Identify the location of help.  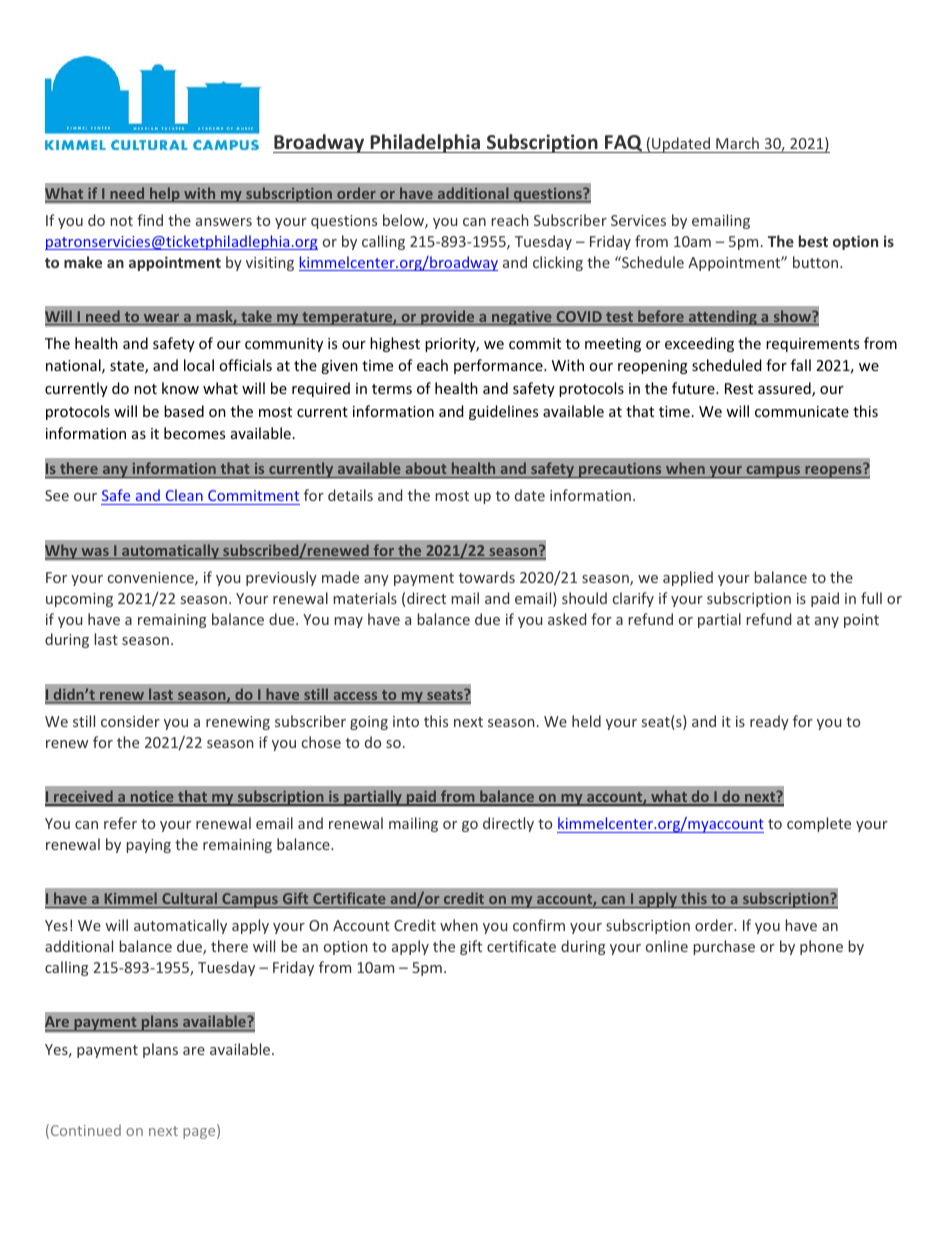
(165, 194).
